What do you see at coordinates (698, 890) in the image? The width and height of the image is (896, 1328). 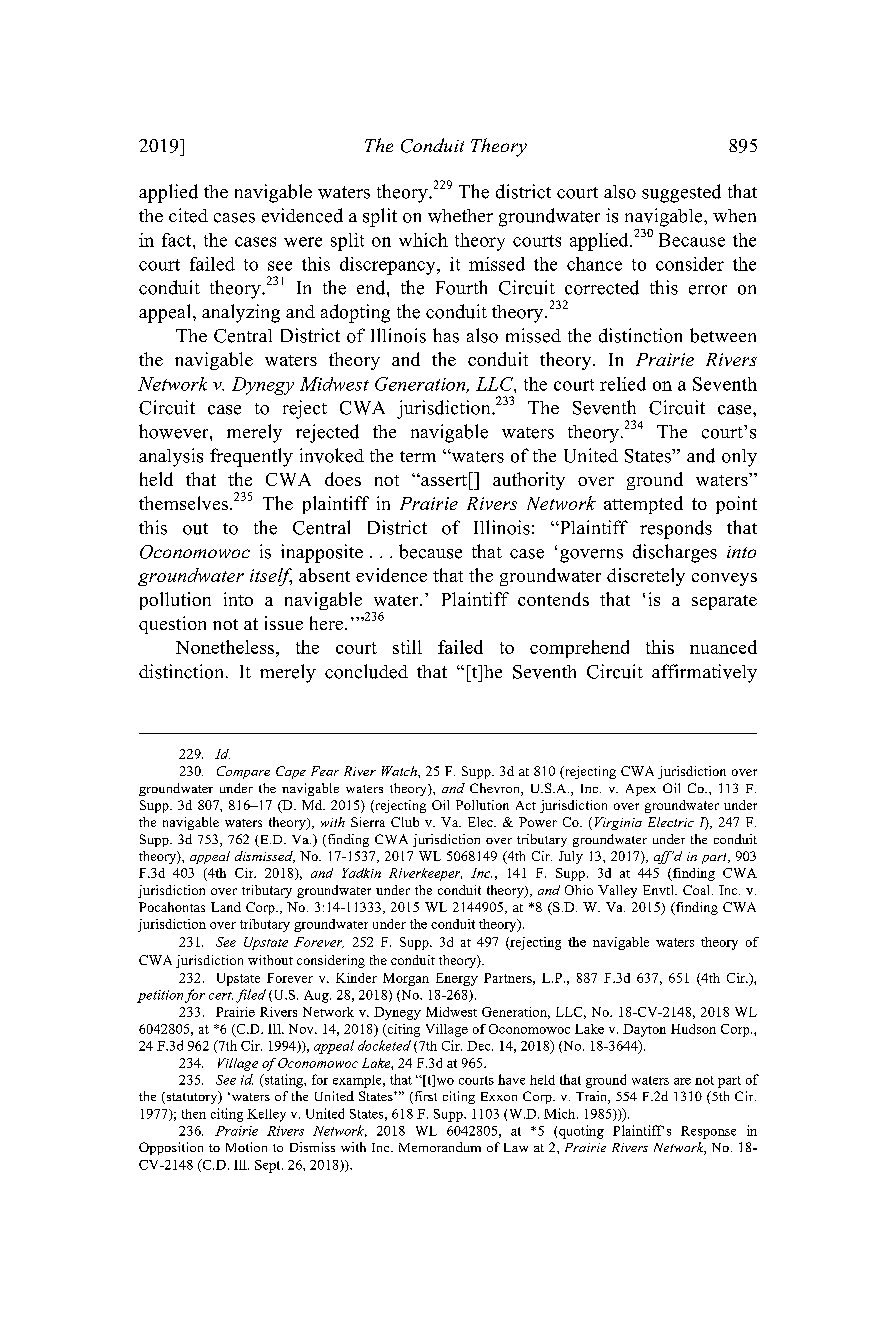 I see `Coal` at bounding box center [698, 890].
